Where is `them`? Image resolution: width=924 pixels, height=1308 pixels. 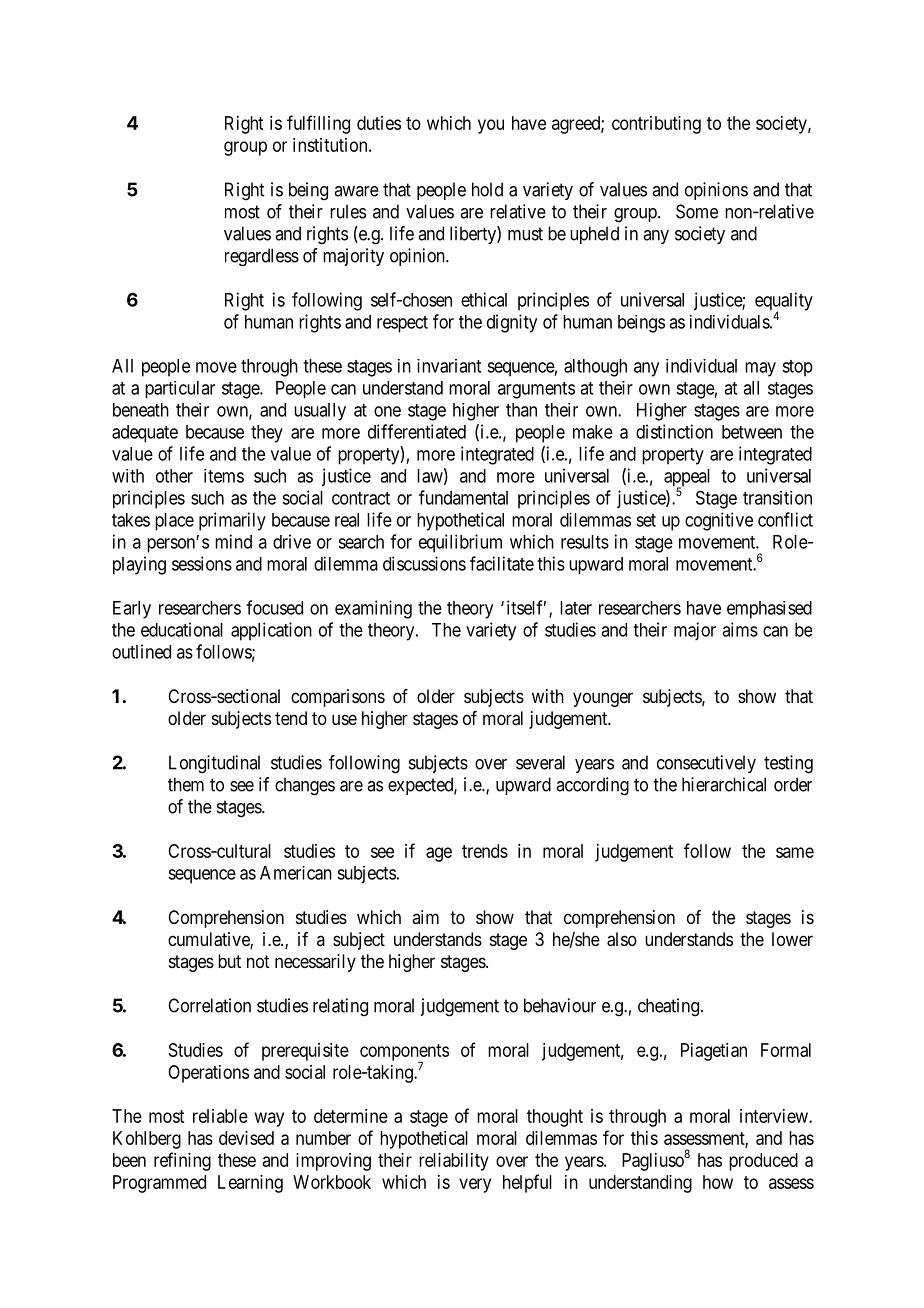 them is located at coordinates (186, 784).
